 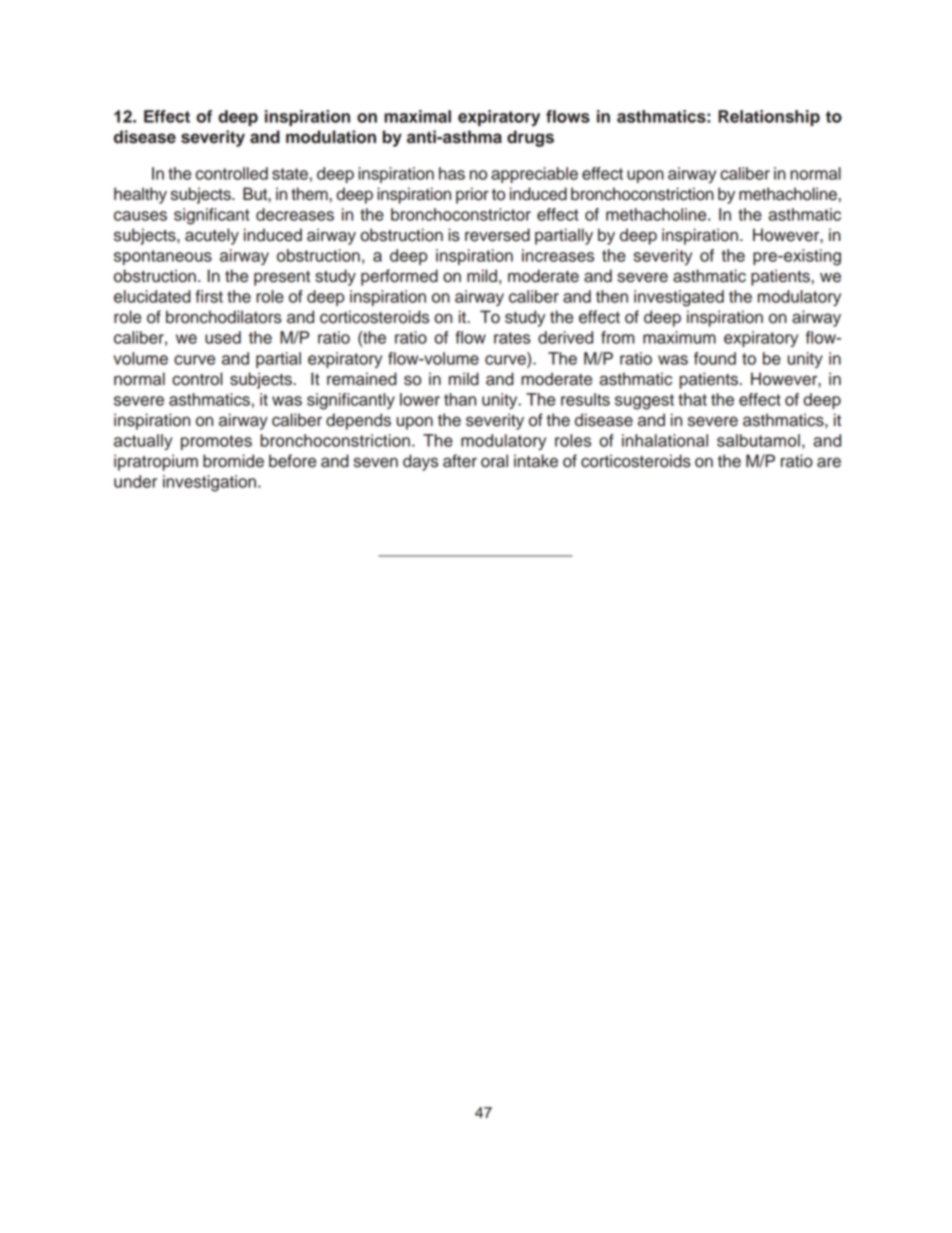 I want to click on investigated, so click(x=679, y=298).
